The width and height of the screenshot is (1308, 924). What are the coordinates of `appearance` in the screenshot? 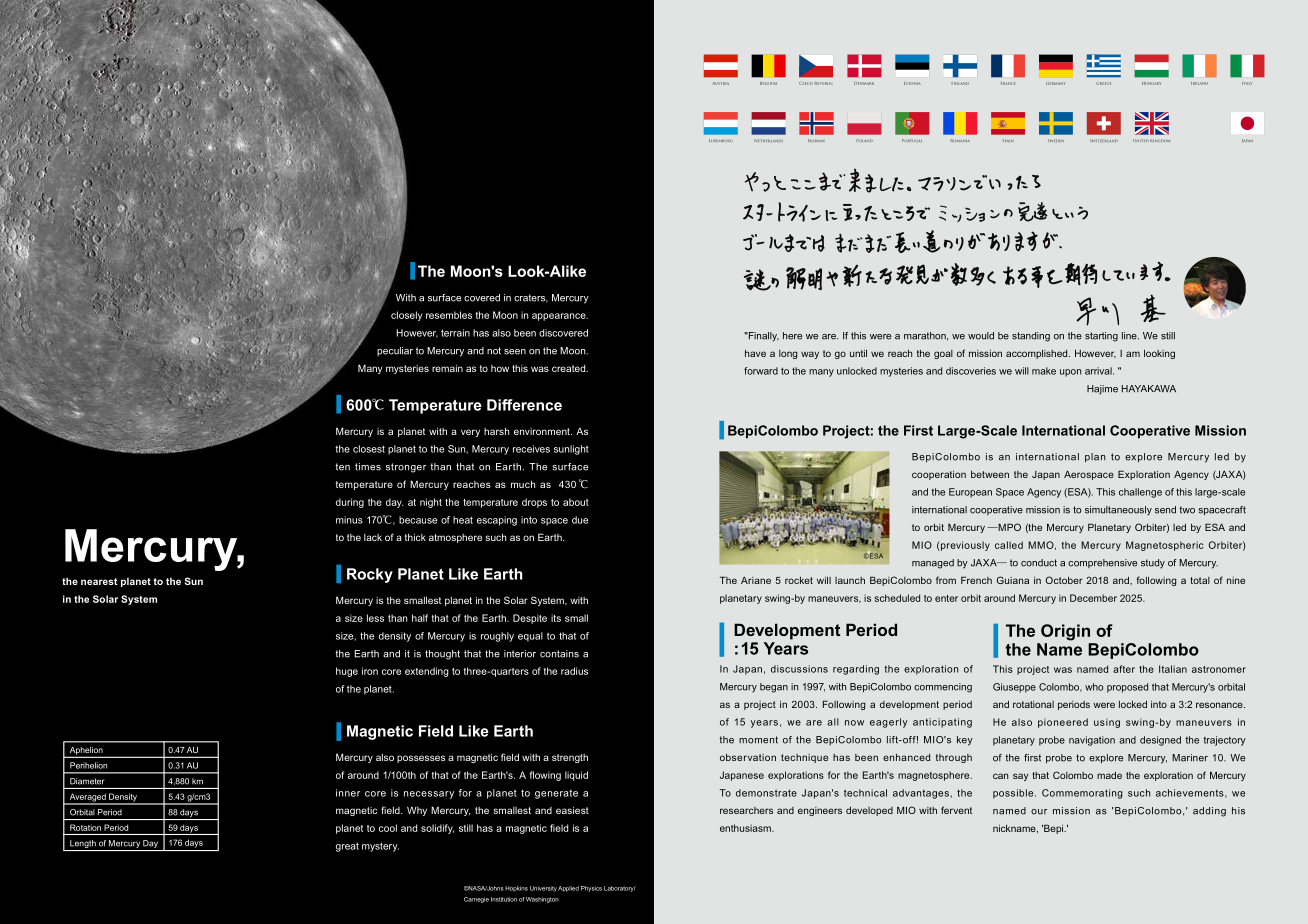 It's located at (560, 317).
